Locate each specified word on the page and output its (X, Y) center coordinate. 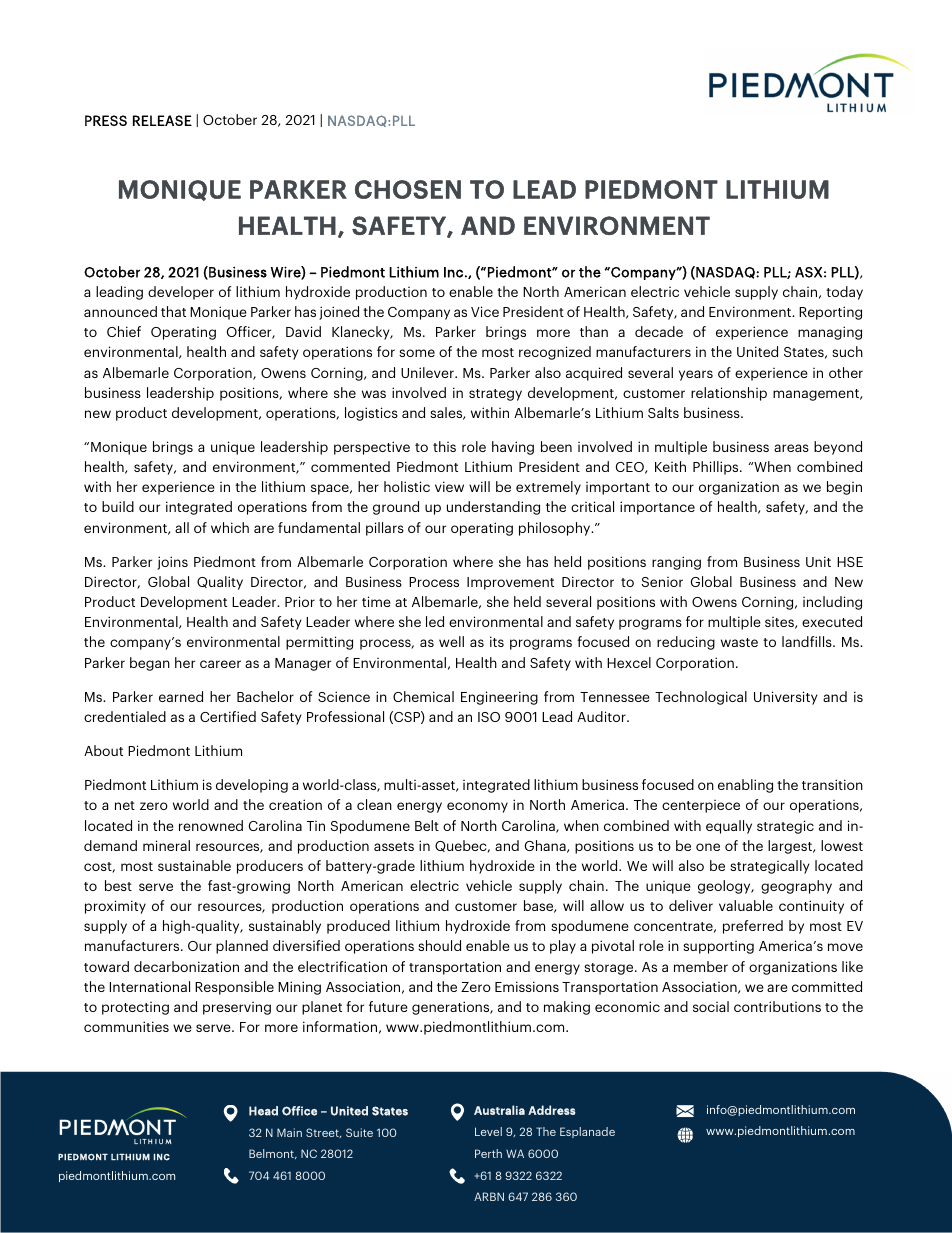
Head (263, 1111)
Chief (124, 331)
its (497, 641)
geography (796, 887)
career (220, 664)
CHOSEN (408, 189)
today (844, 293)
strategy (495, 395)
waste (739, 642)
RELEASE (162, 120)
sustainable (194, 865)
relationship (729, 394)
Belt (427, 825)
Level (488, 1131)
